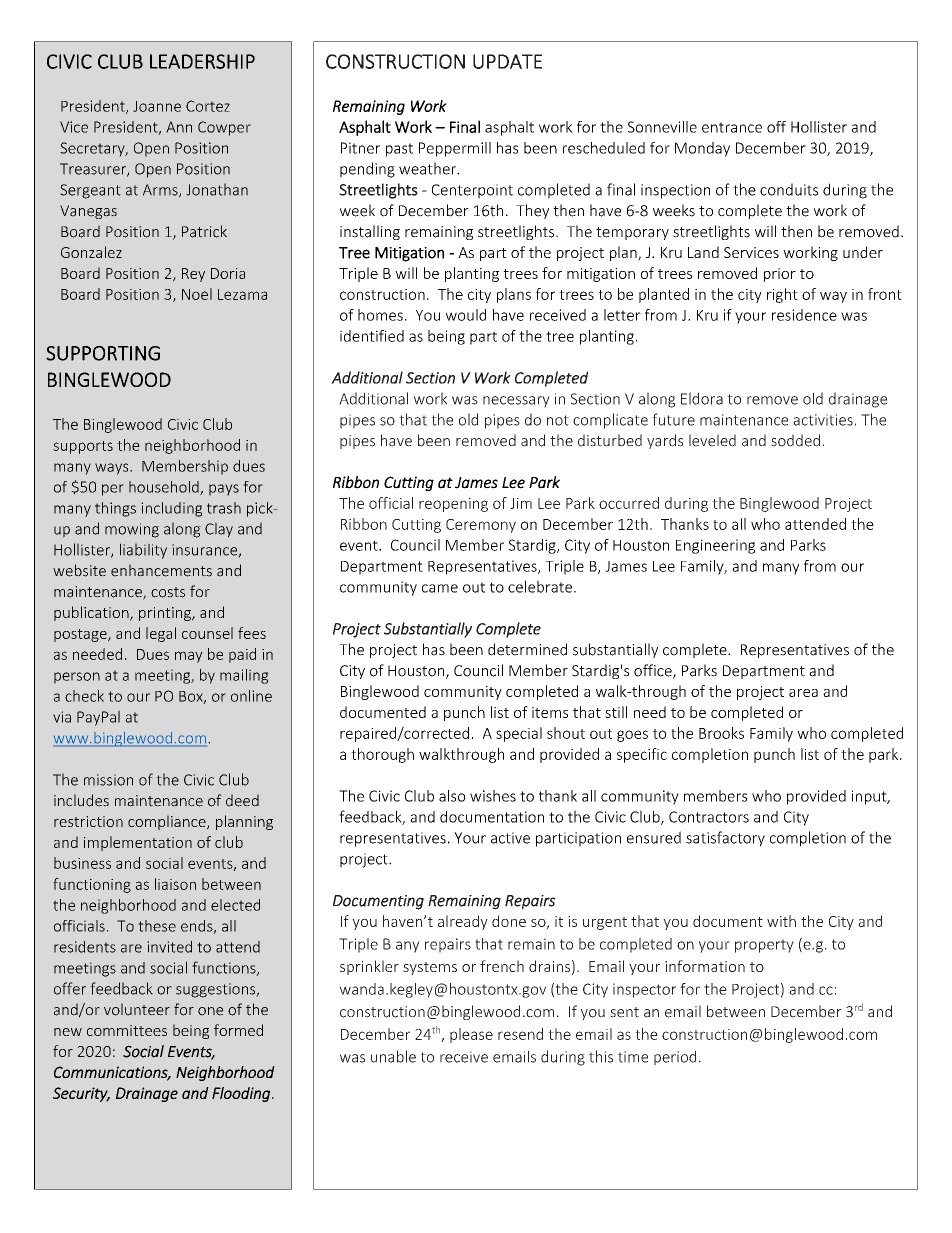 The image size is (952, 1233). What do you see at coordinates (440, 588) in the screenshot?
I see `came` at bounding box center [440, 588].
